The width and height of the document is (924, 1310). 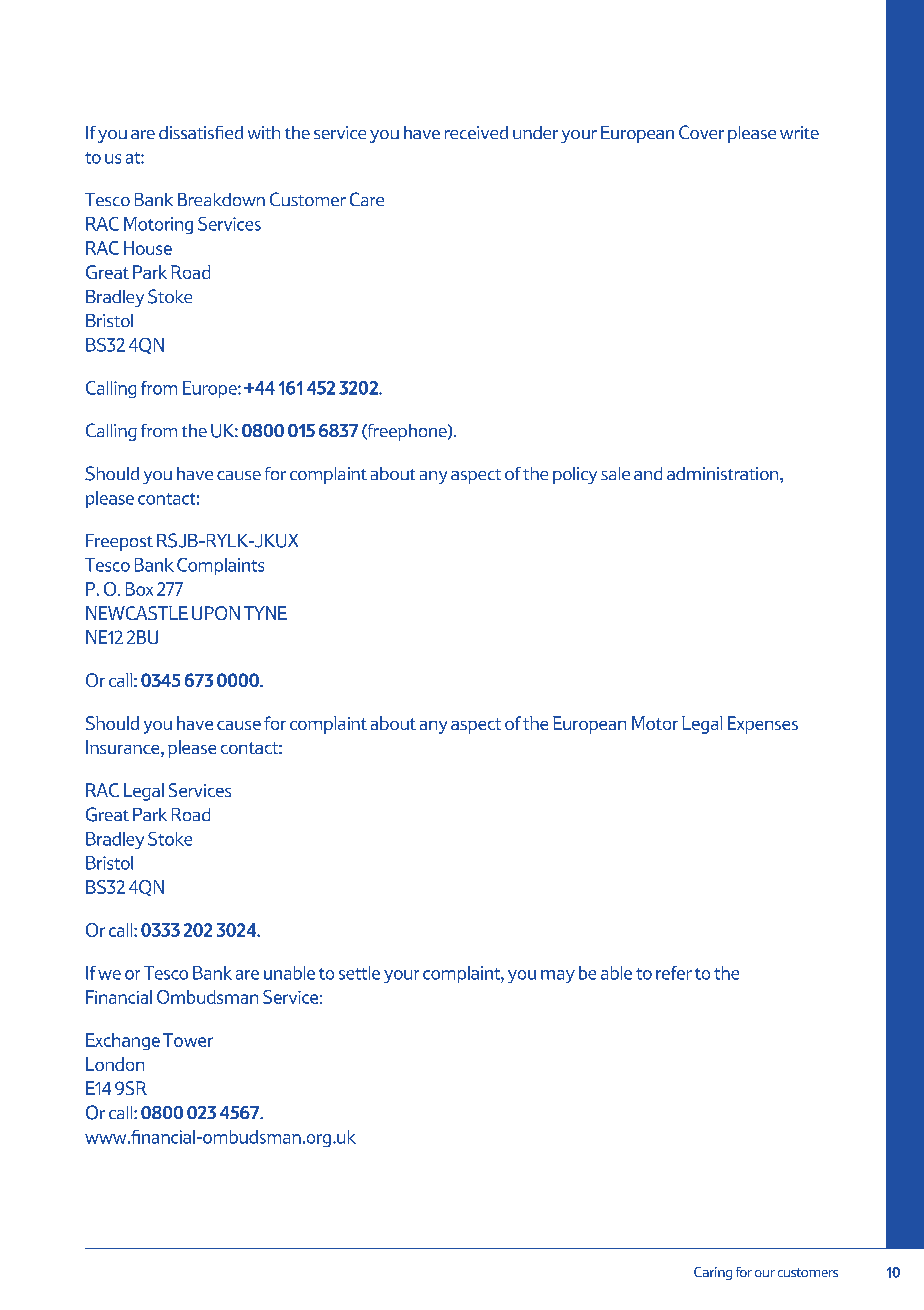 What do you see at coordinates (674, 973) in the document?
I see `refer` at bounding box center [674, 973].
